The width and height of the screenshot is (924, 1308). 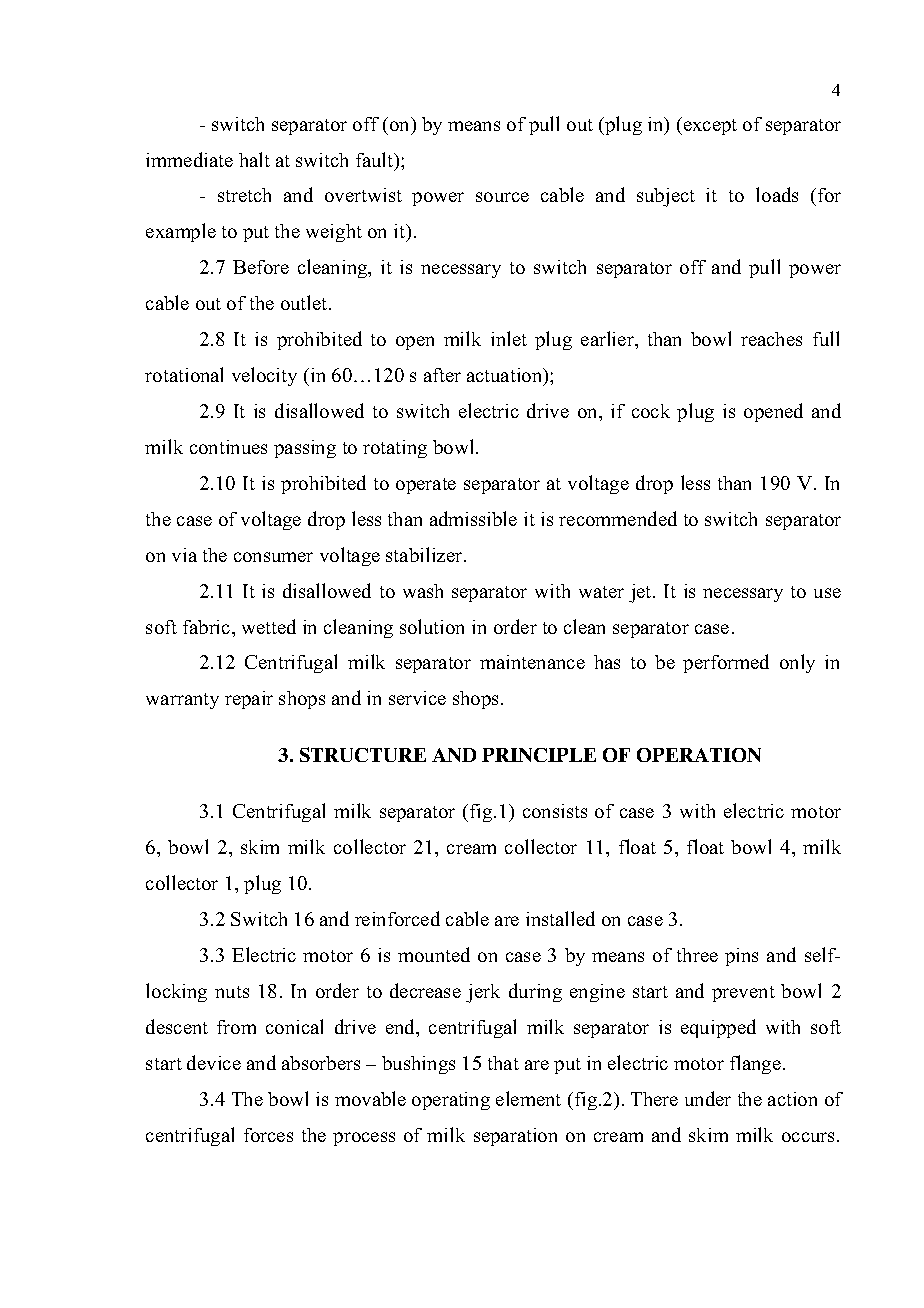 What do you see at coordinates (268, 1135) in the screenshot?
I see `forces` at bounding box center [268, 1135].
